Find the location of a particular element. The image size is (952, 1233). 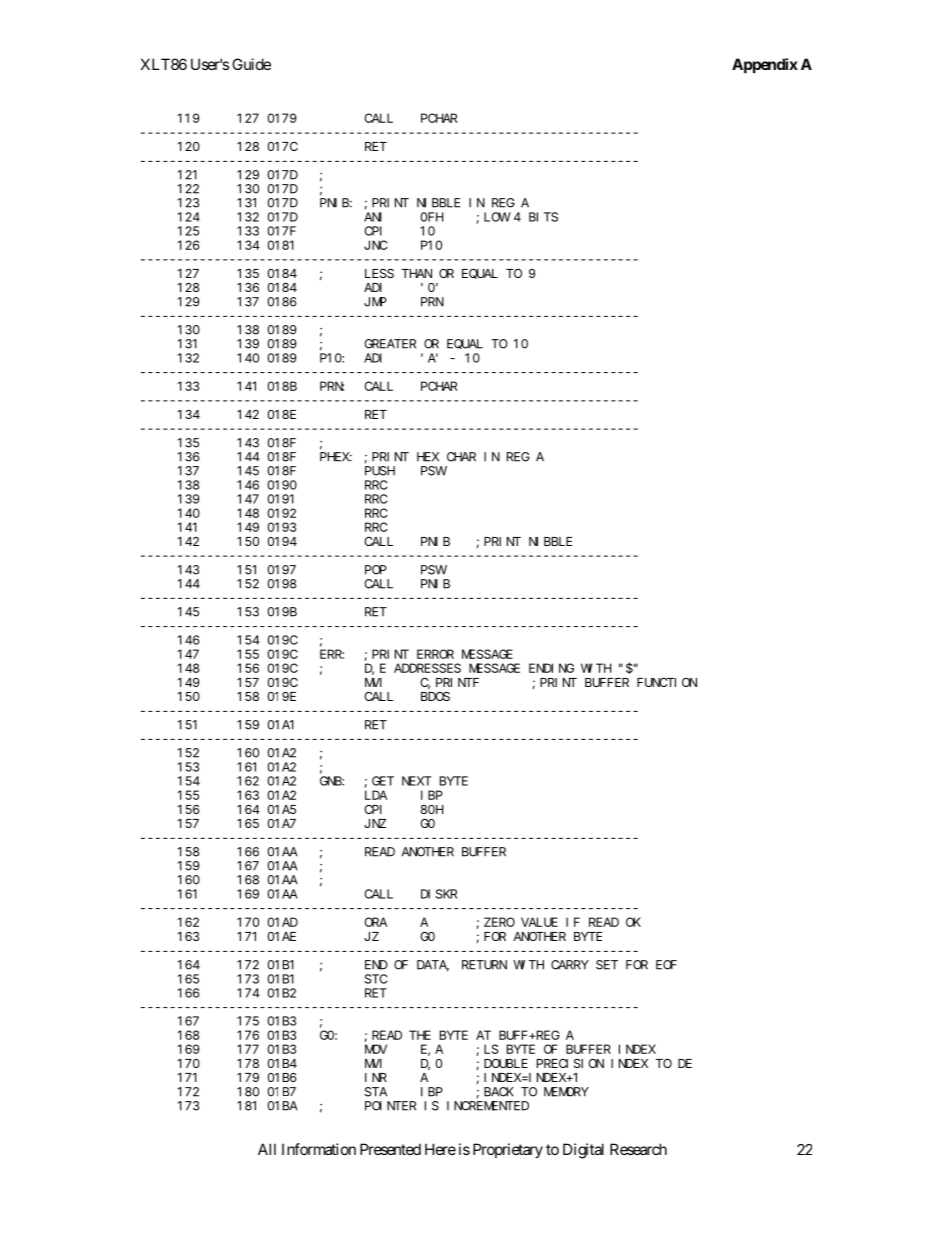

EOF is located at coordinates (666, 965).
